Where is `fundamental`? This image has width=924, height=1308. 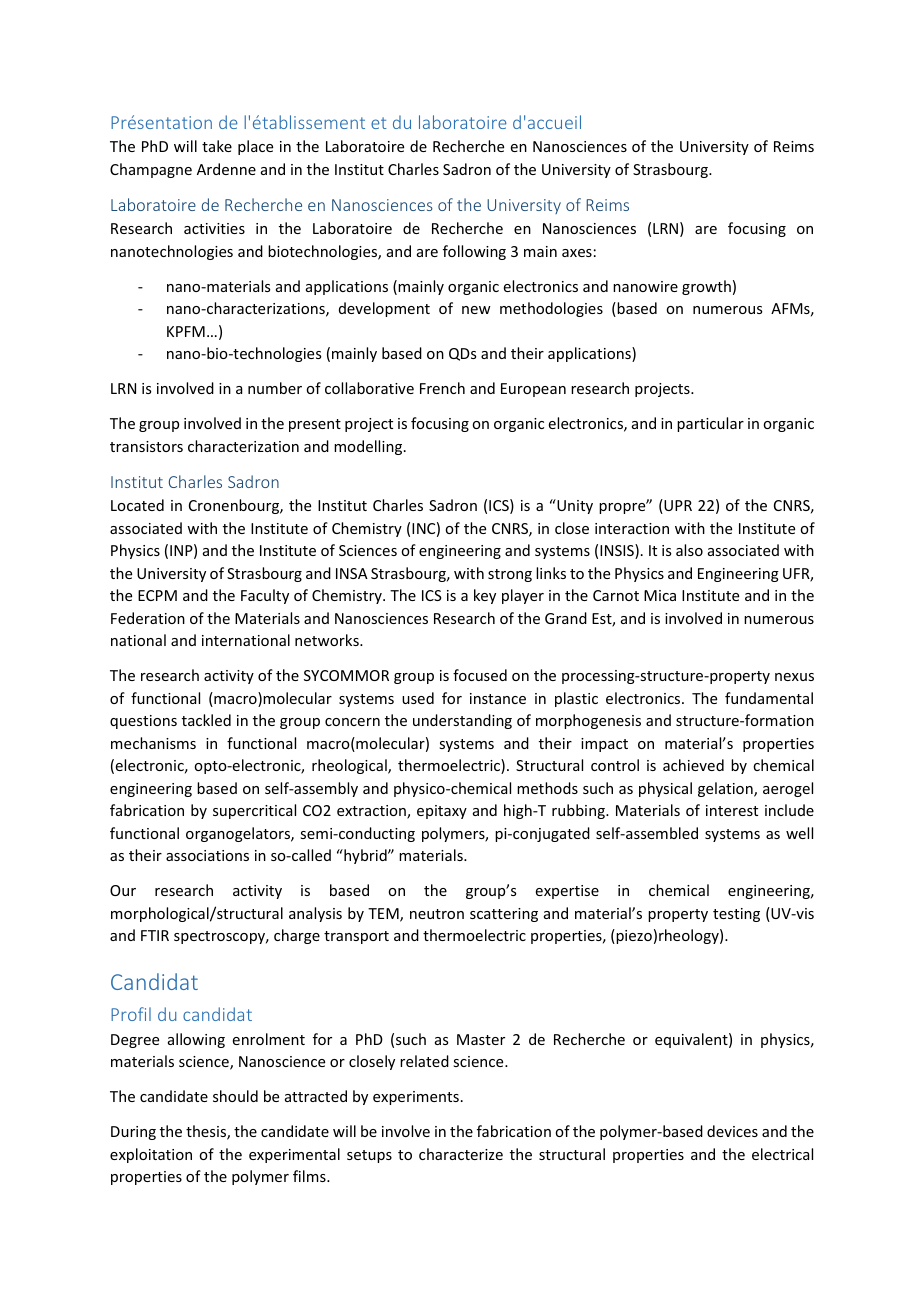
fundamental is located at coordinates (769, 698).
